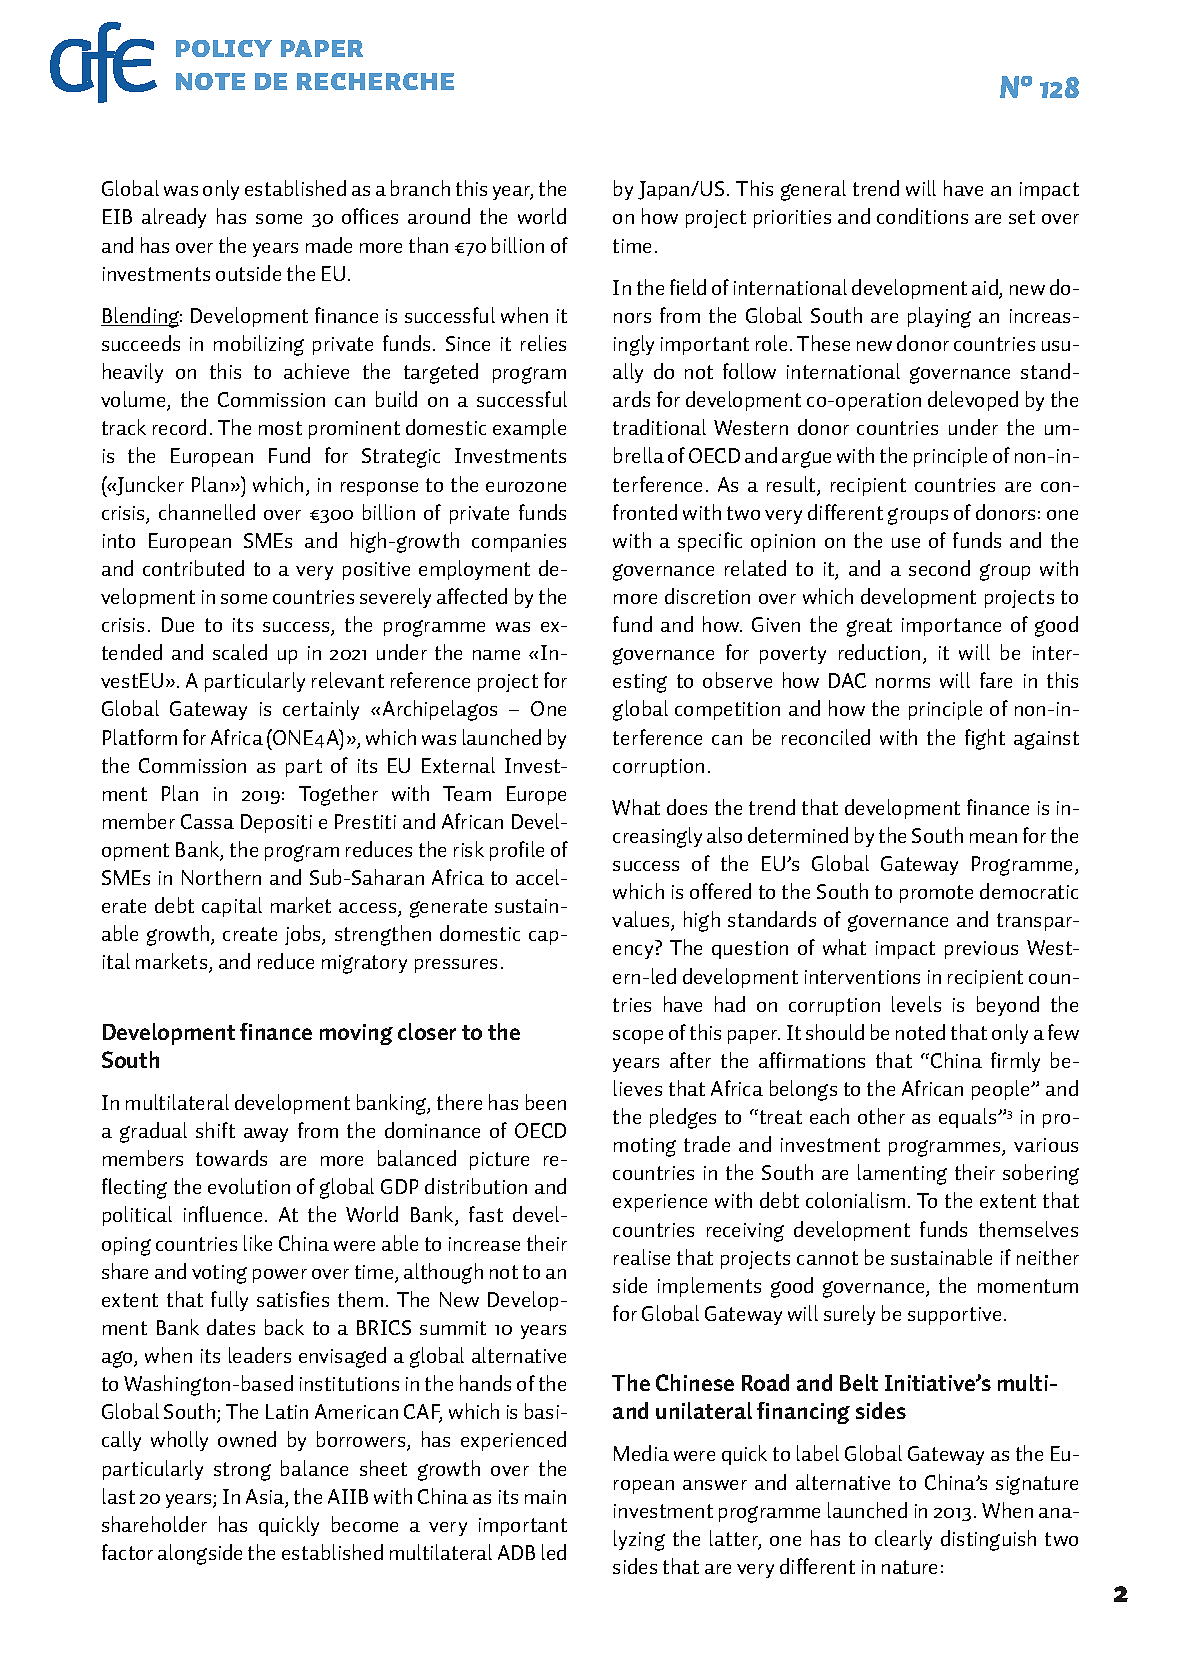 The image size is (1181, 1670). What do you see at coordinates (922, 216) in the screenshot?
I see `conditions` at bounding box center [922, 216].
